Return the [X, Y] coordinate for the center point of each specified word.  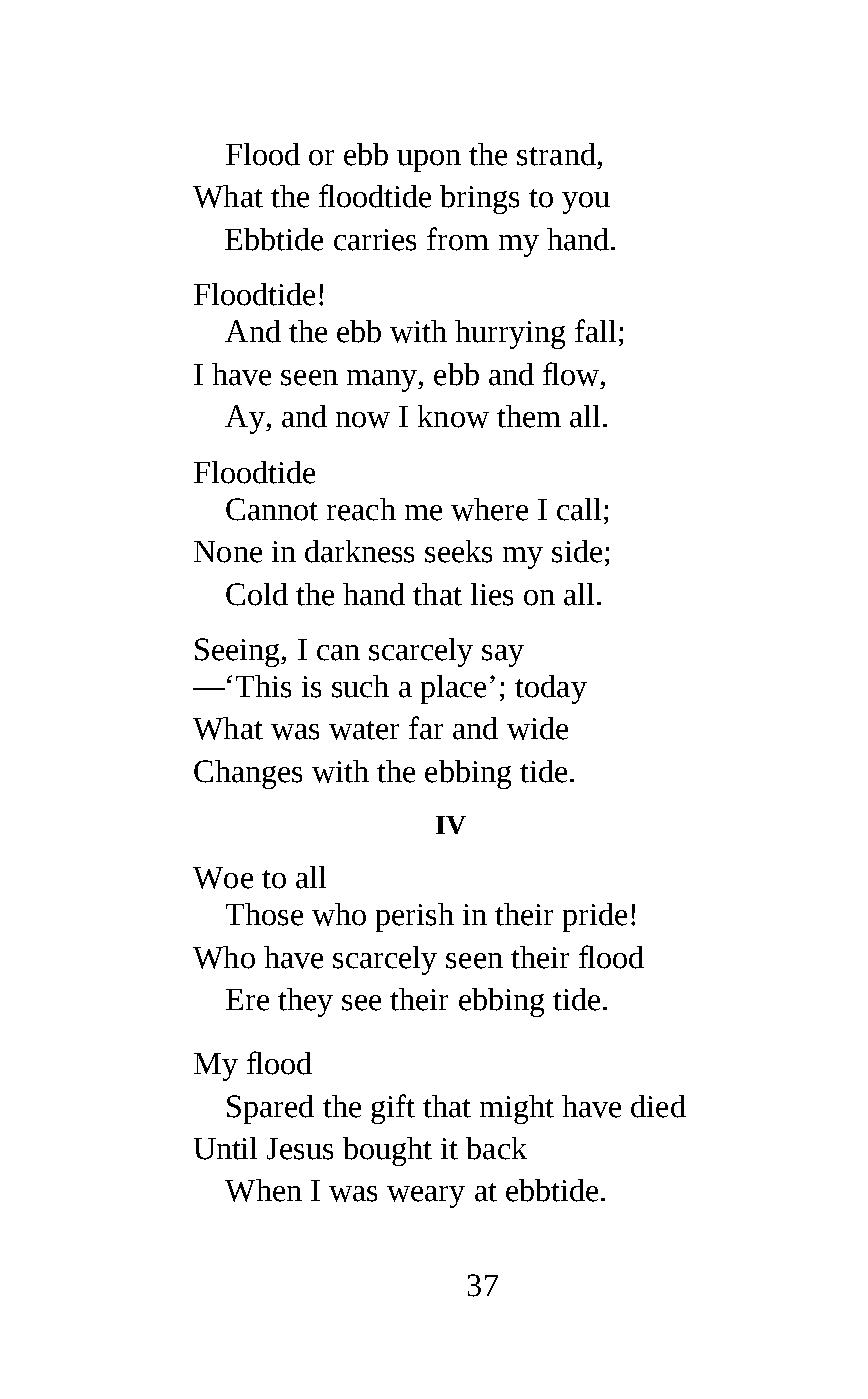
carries [375, 240]
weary [426, 1197]
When [263, 1190]
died [658, 1106]
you [586, 203]
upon [429, 161]
